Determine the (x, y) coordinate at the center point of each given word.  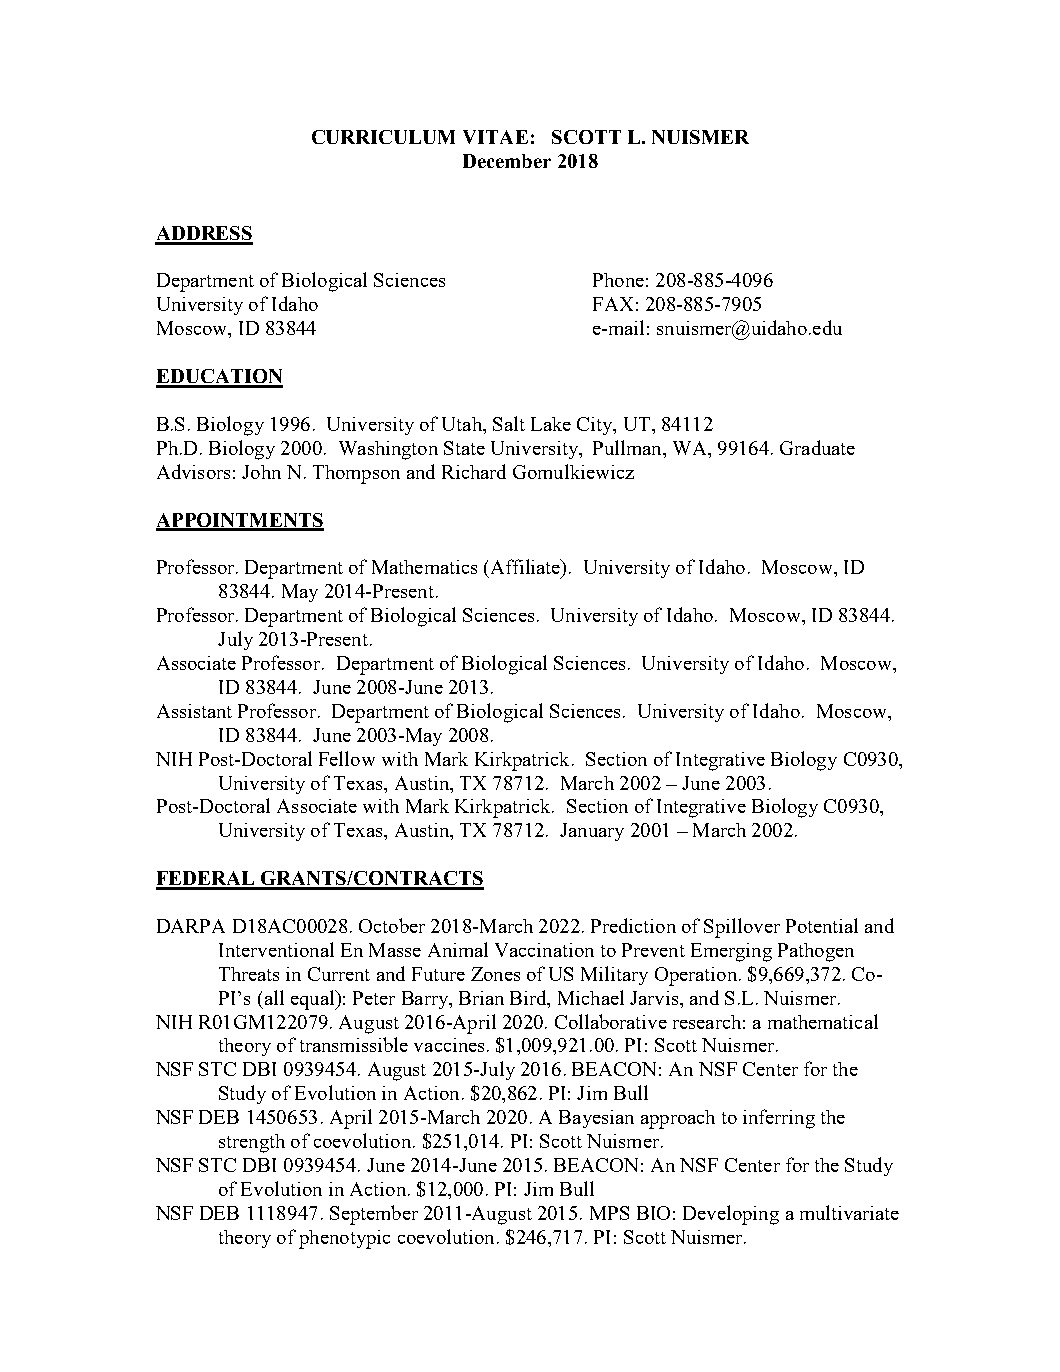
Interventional (276, 949)
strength (252, 1143)
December (507, 161)
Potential (822, 925)
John (261, 472)
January (592, 832)
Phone (618, 280)
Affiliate (526, 566)
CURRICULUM (383, 137)
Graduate (817, 447)
